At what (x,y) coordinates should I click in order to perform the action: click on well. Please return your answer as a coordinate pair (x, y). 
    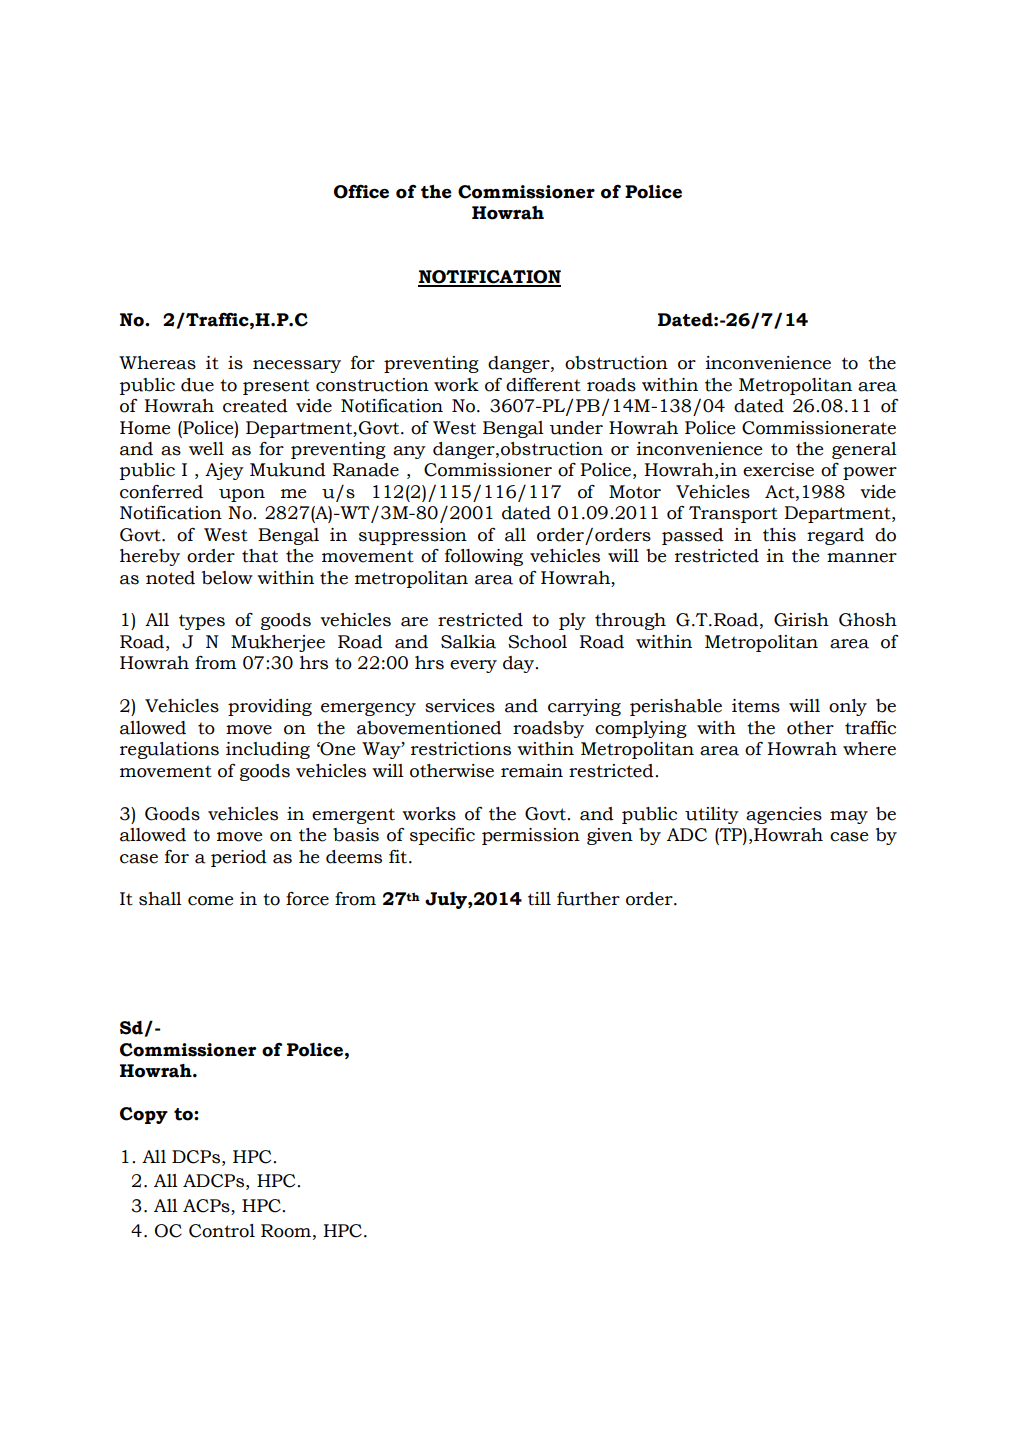
    Looking at the image, I should click on (206, 449).
